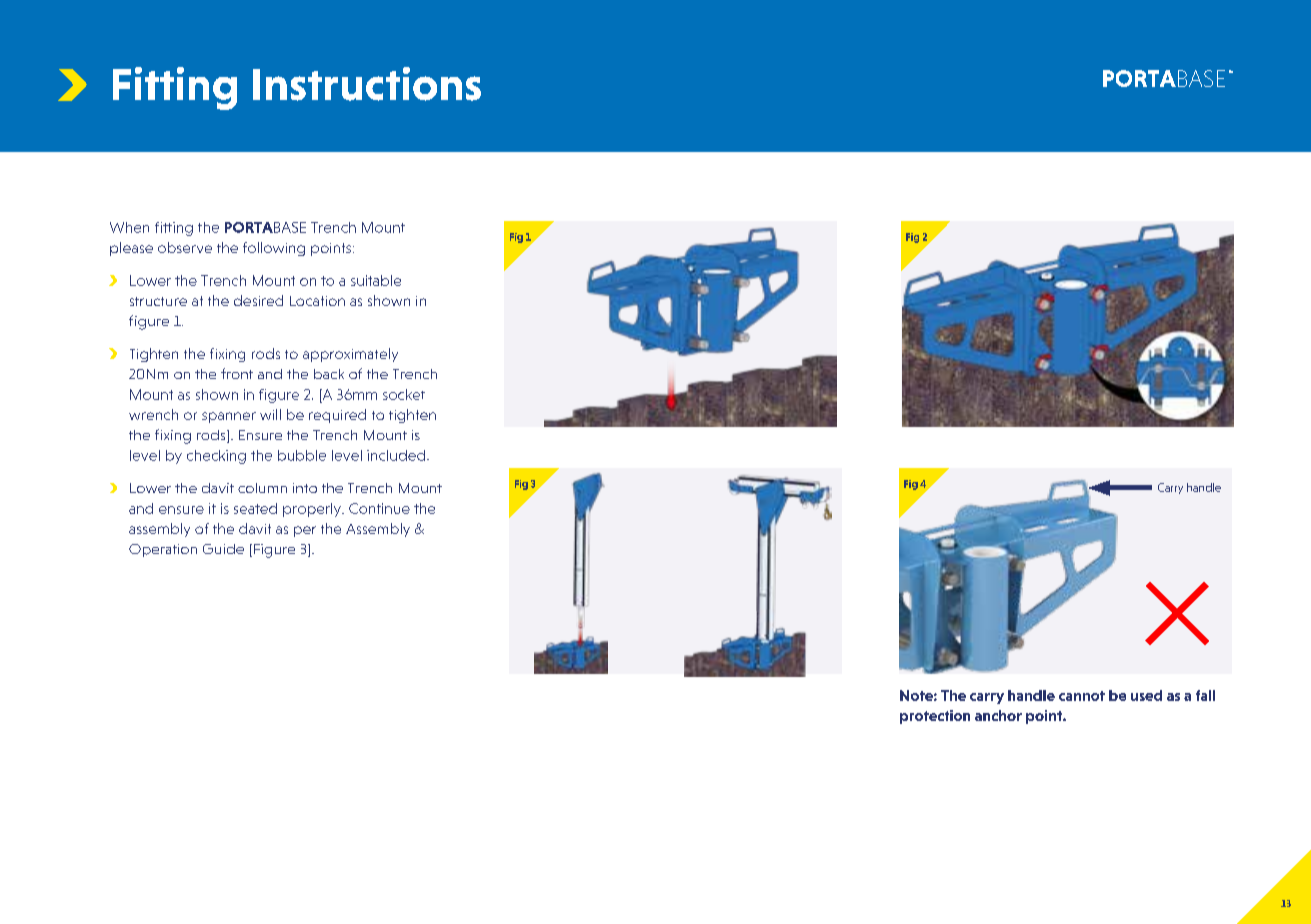 The width and height of the screenshot is (1311, 924). I want to click on Guide, so click(223, 549).
